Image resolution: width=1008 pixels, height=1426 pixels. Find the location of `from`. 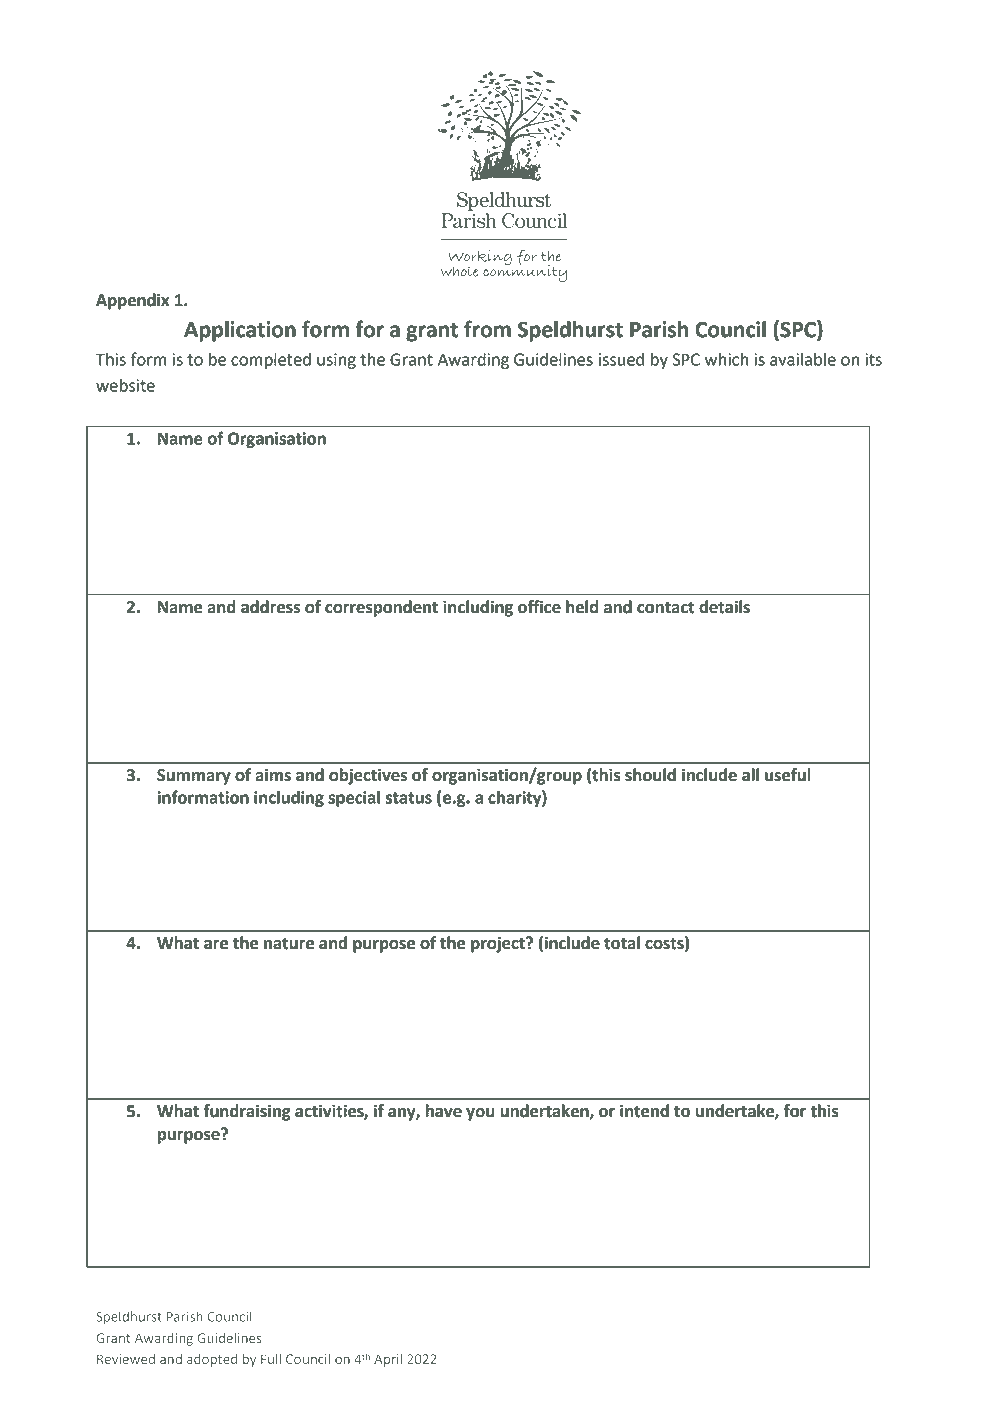

from is located at coordinates (487, 329).
